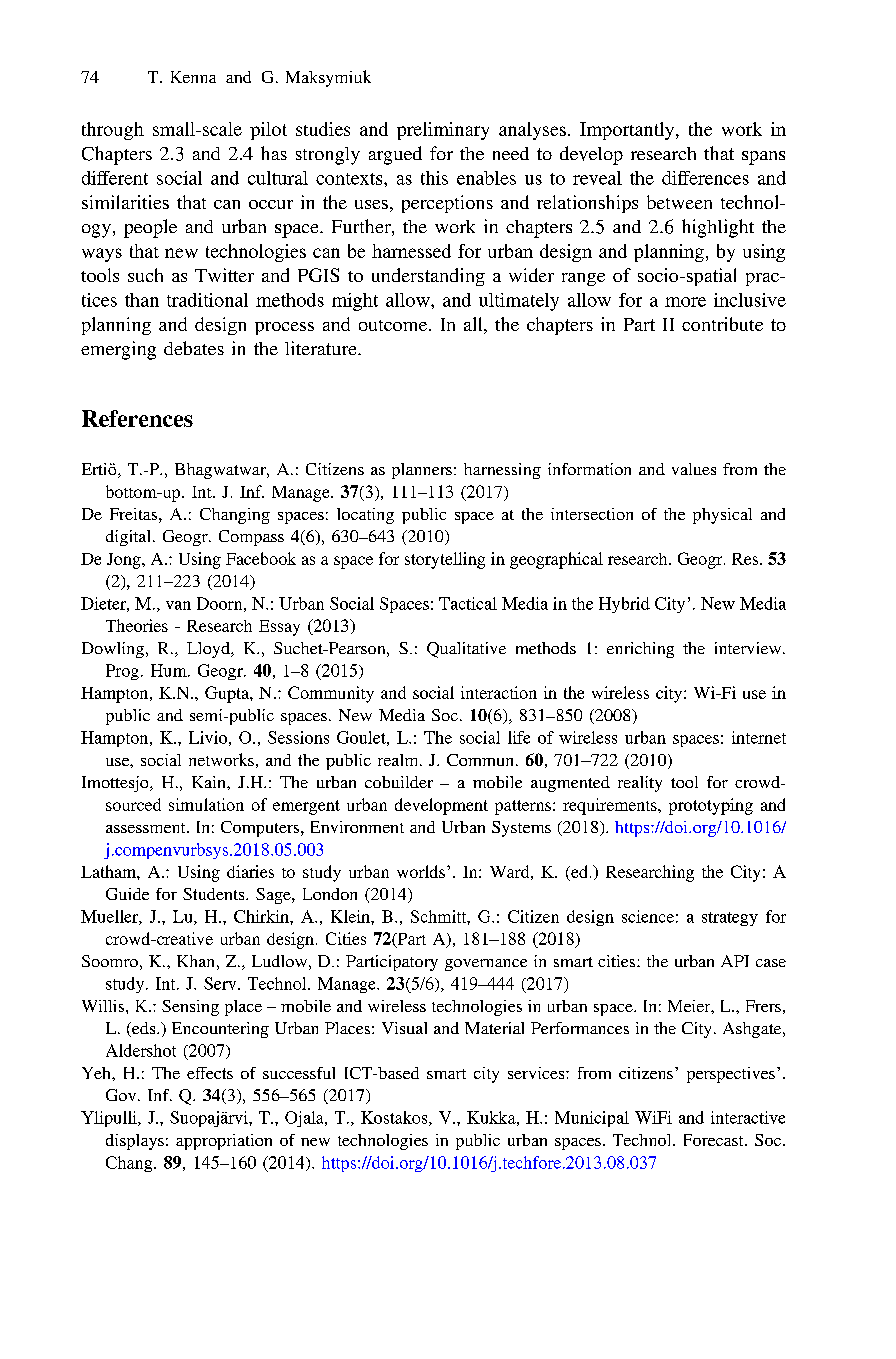 The width and height of the image is (896, 1359). I want to click on prototyping, so click(711, 806).
